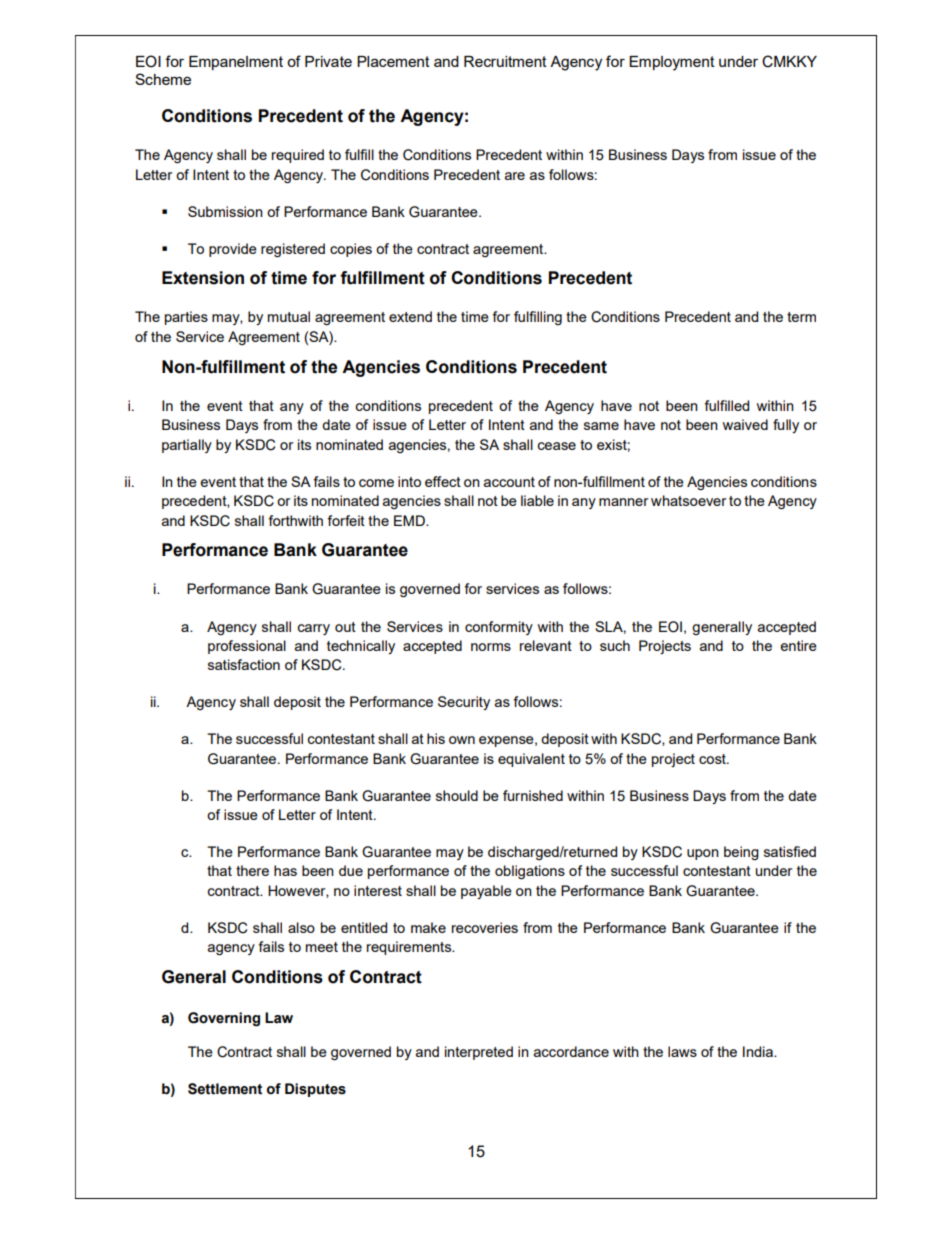  Describe the element at coordinates (713, 759) in the document. I see `cost` at that location.
